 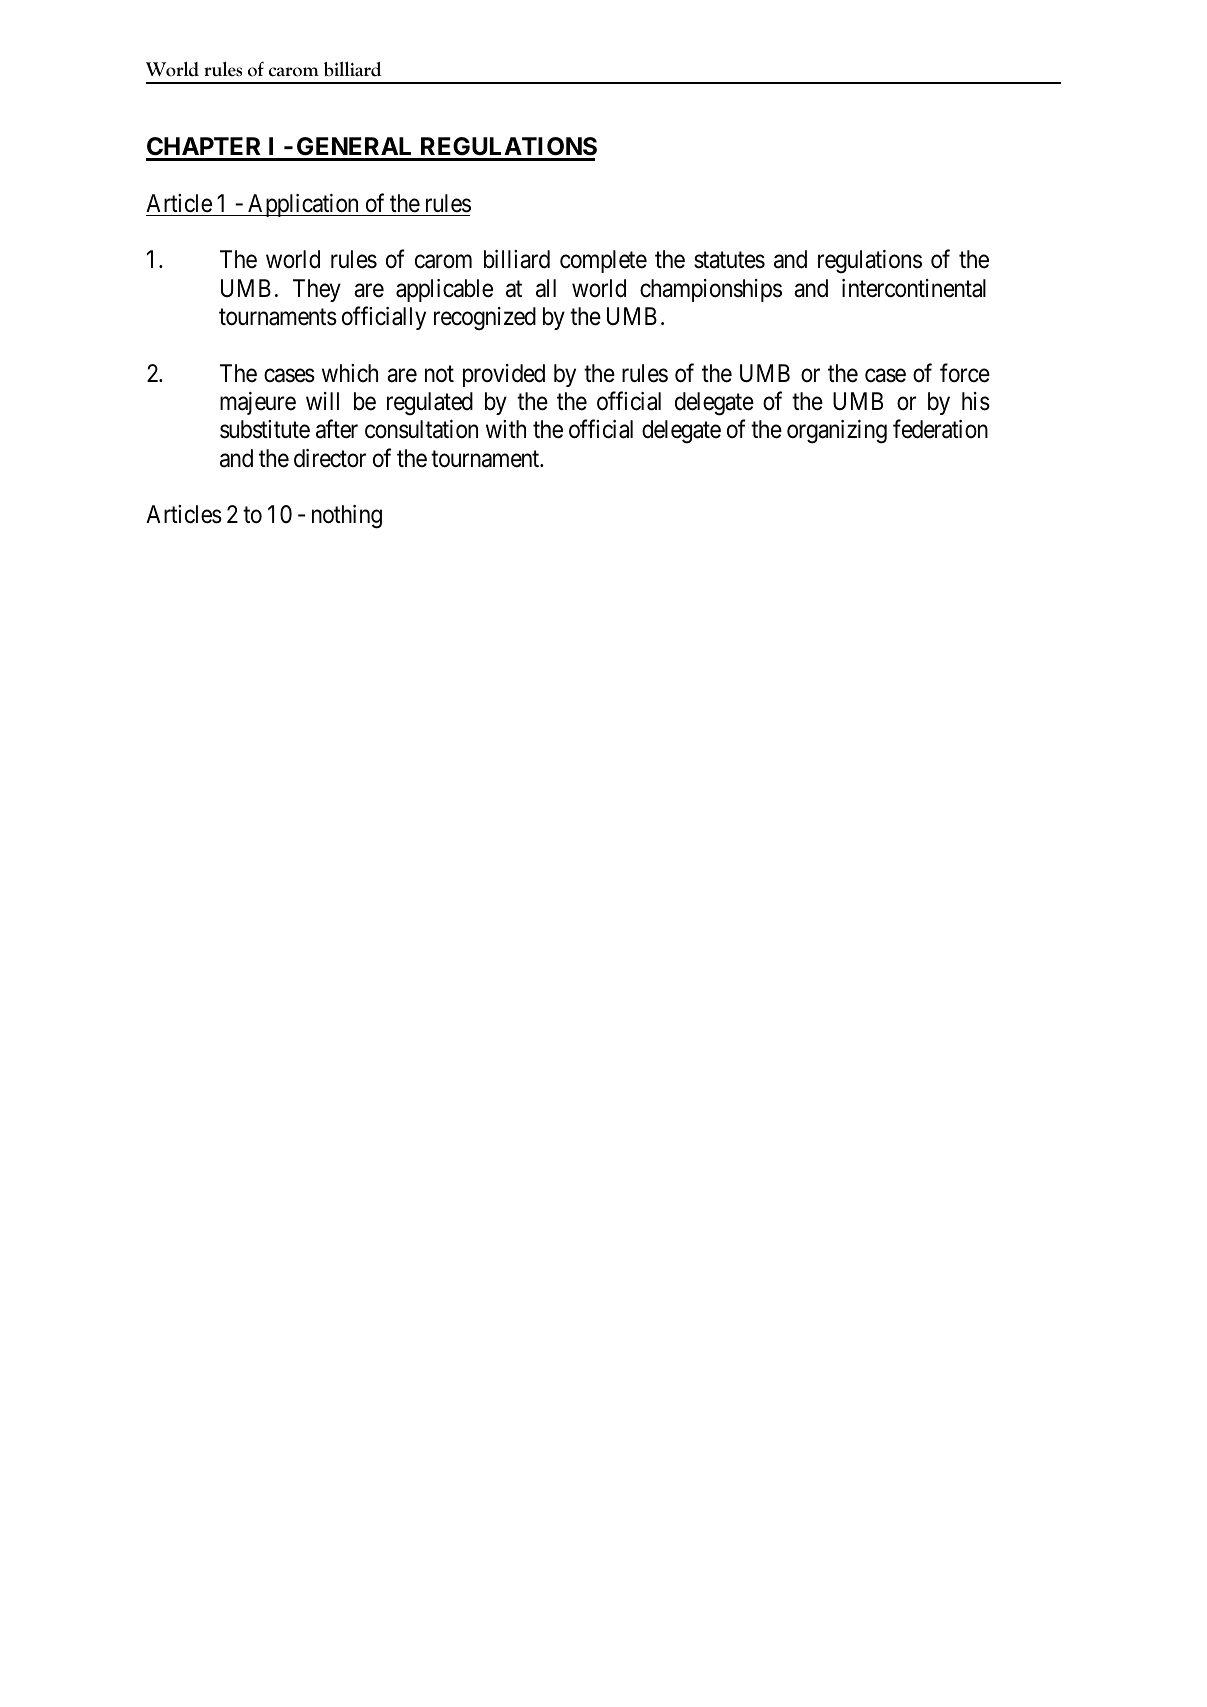 What do you see at coordinates (303, 205) in the screenshot?
I see `Application` at bounding box center [303, 205].
